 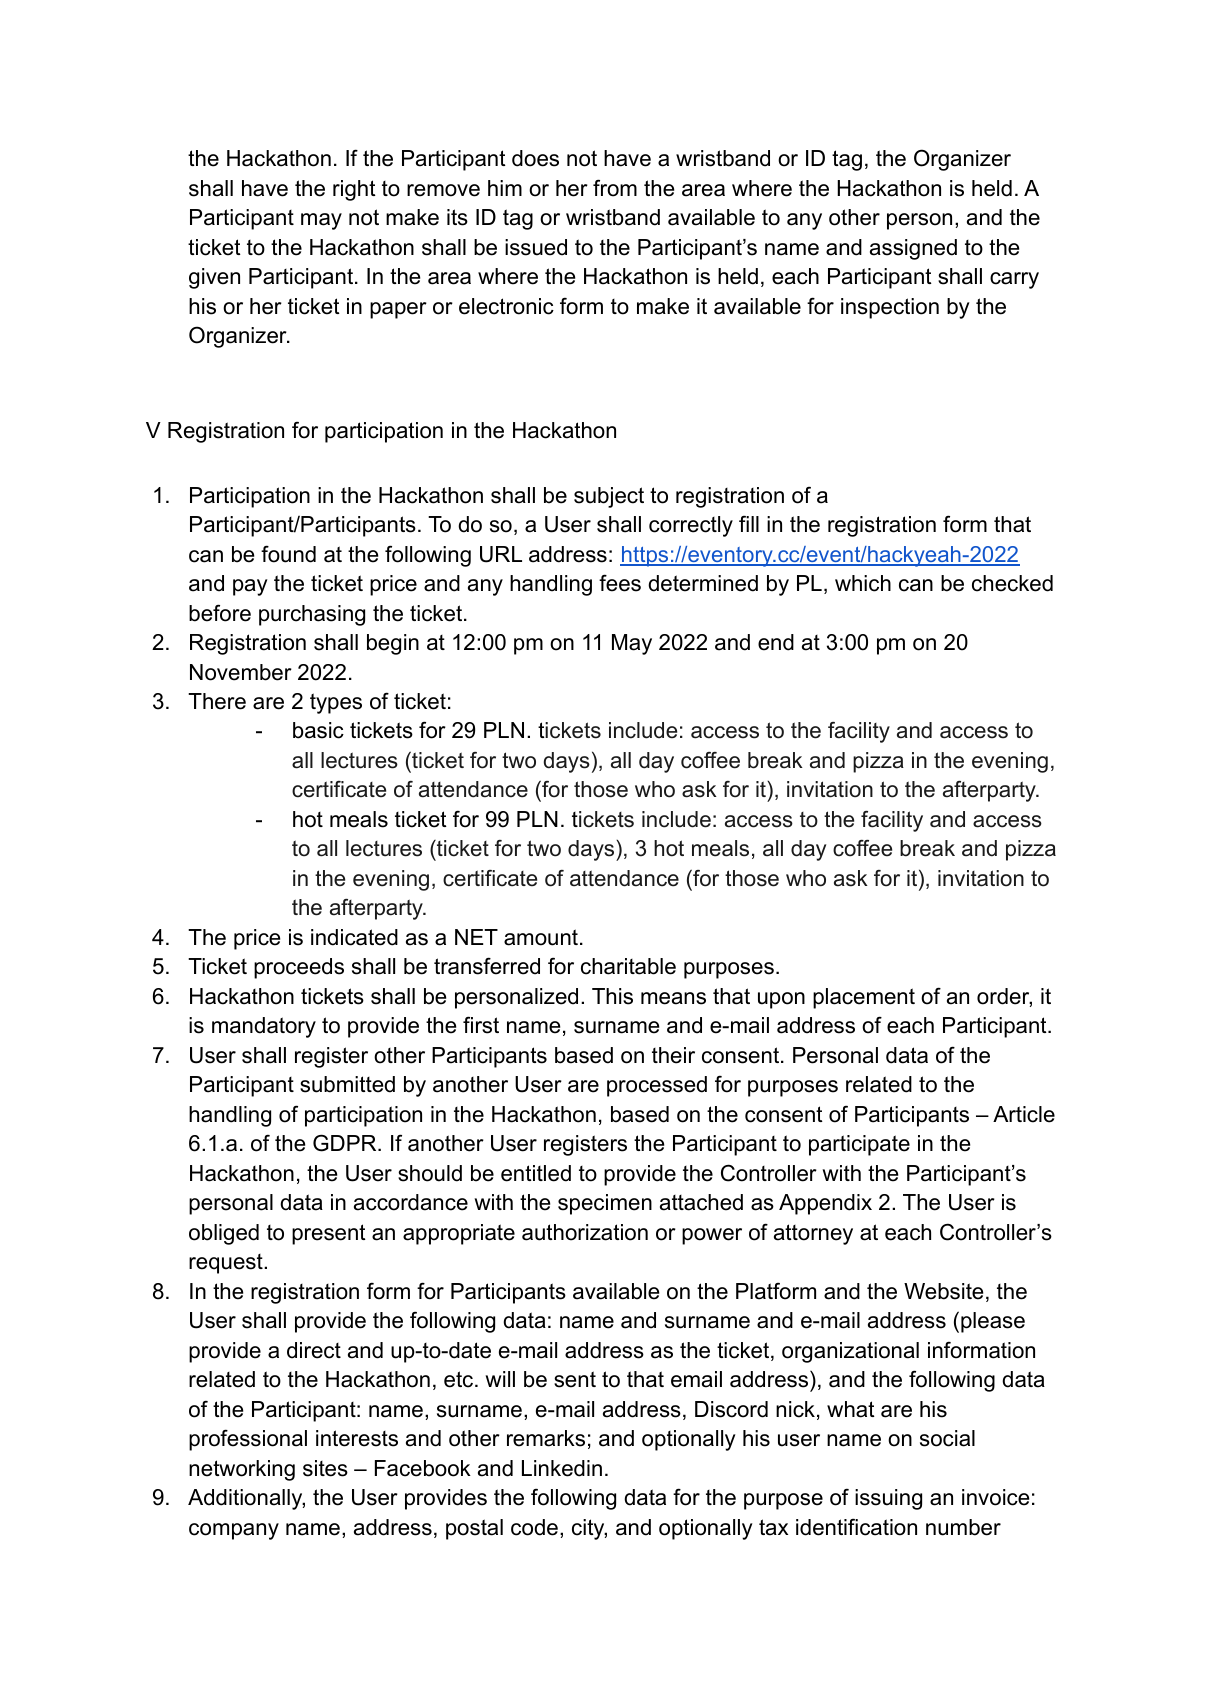 I want to click on sites, so click(x=325, y=1468).
